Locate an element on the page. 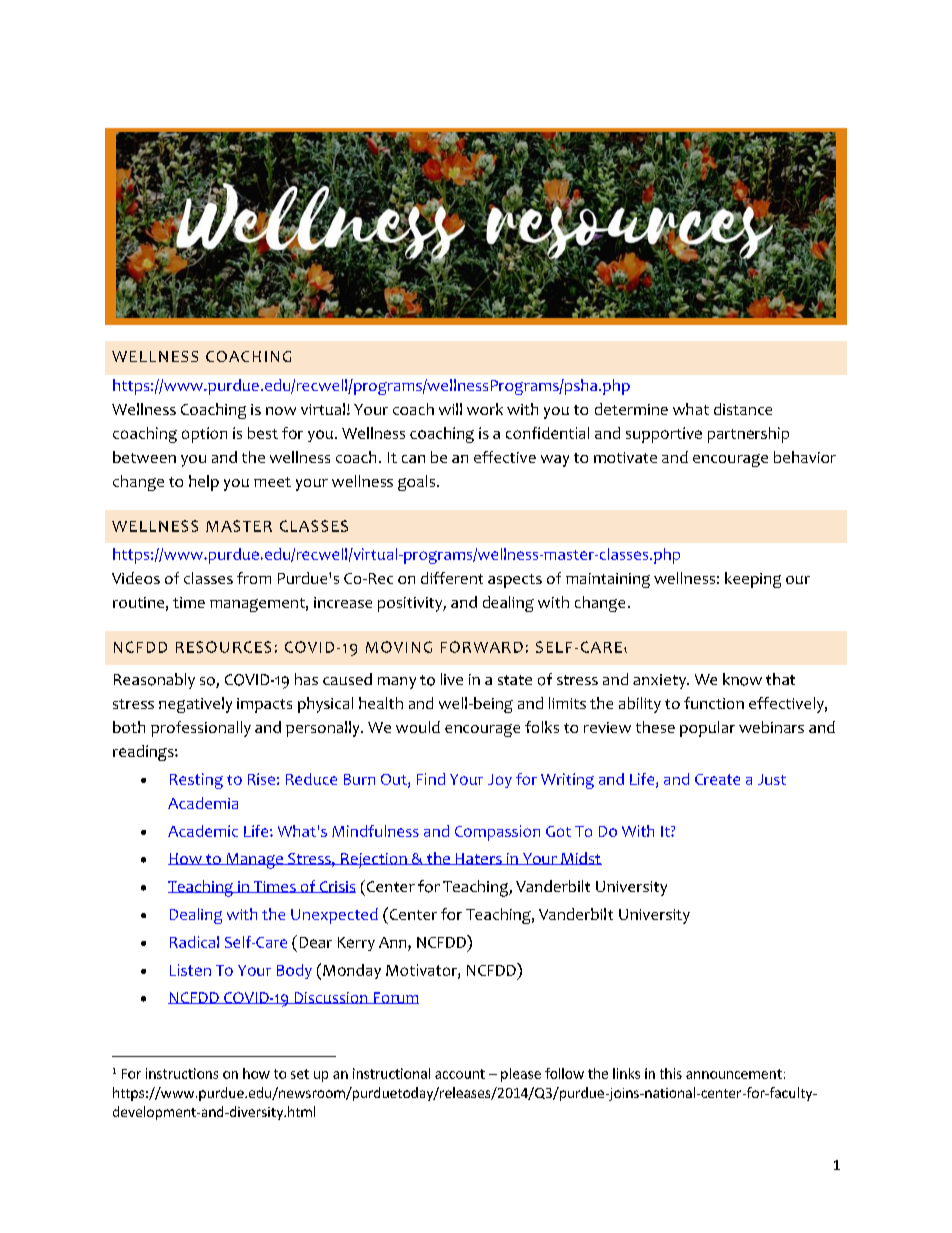 This page has width=952, height=1233. know is located at coordinates (742, 679).
